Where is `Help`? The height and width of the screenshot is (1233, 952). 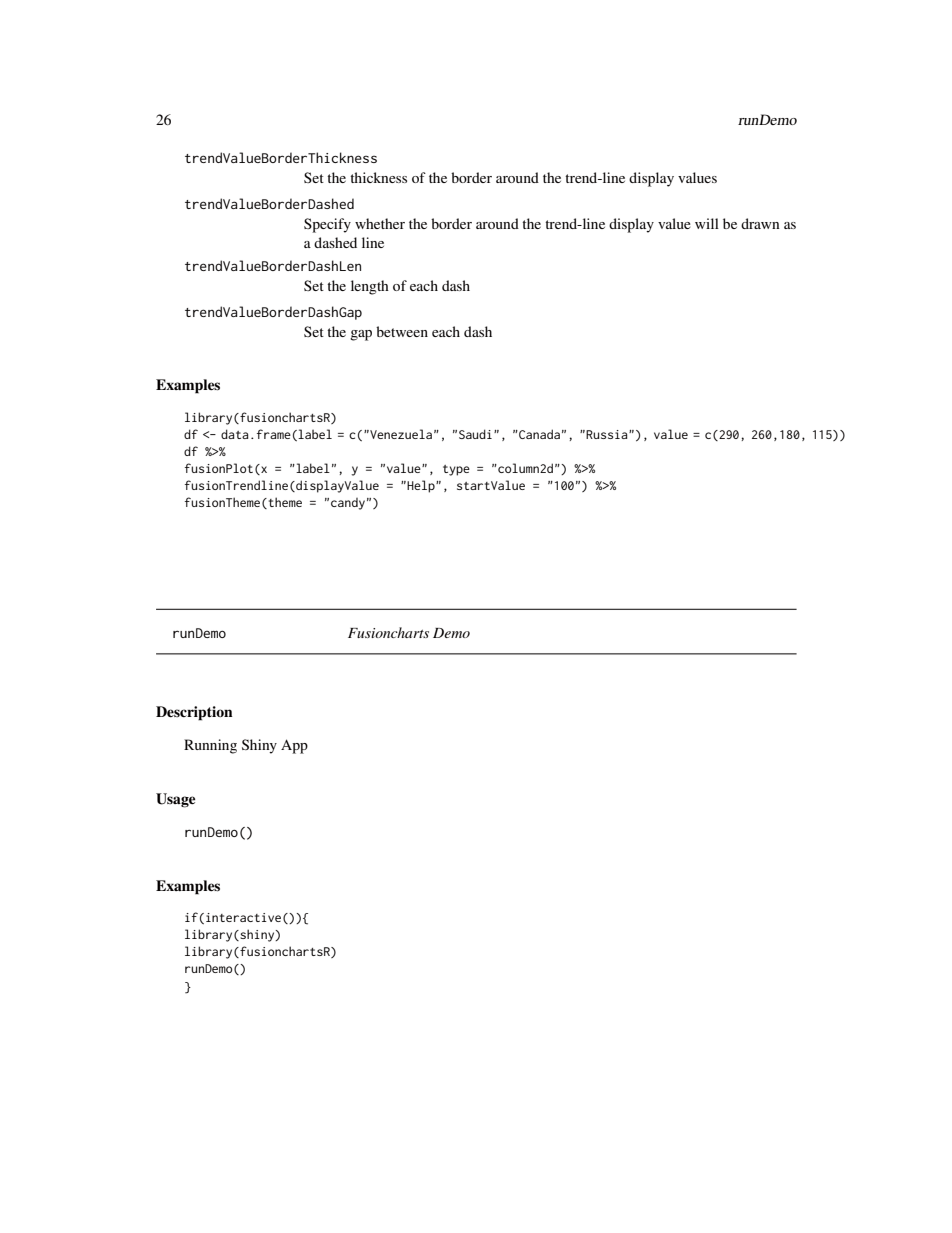 Help is located at coordinates (422, 486).
